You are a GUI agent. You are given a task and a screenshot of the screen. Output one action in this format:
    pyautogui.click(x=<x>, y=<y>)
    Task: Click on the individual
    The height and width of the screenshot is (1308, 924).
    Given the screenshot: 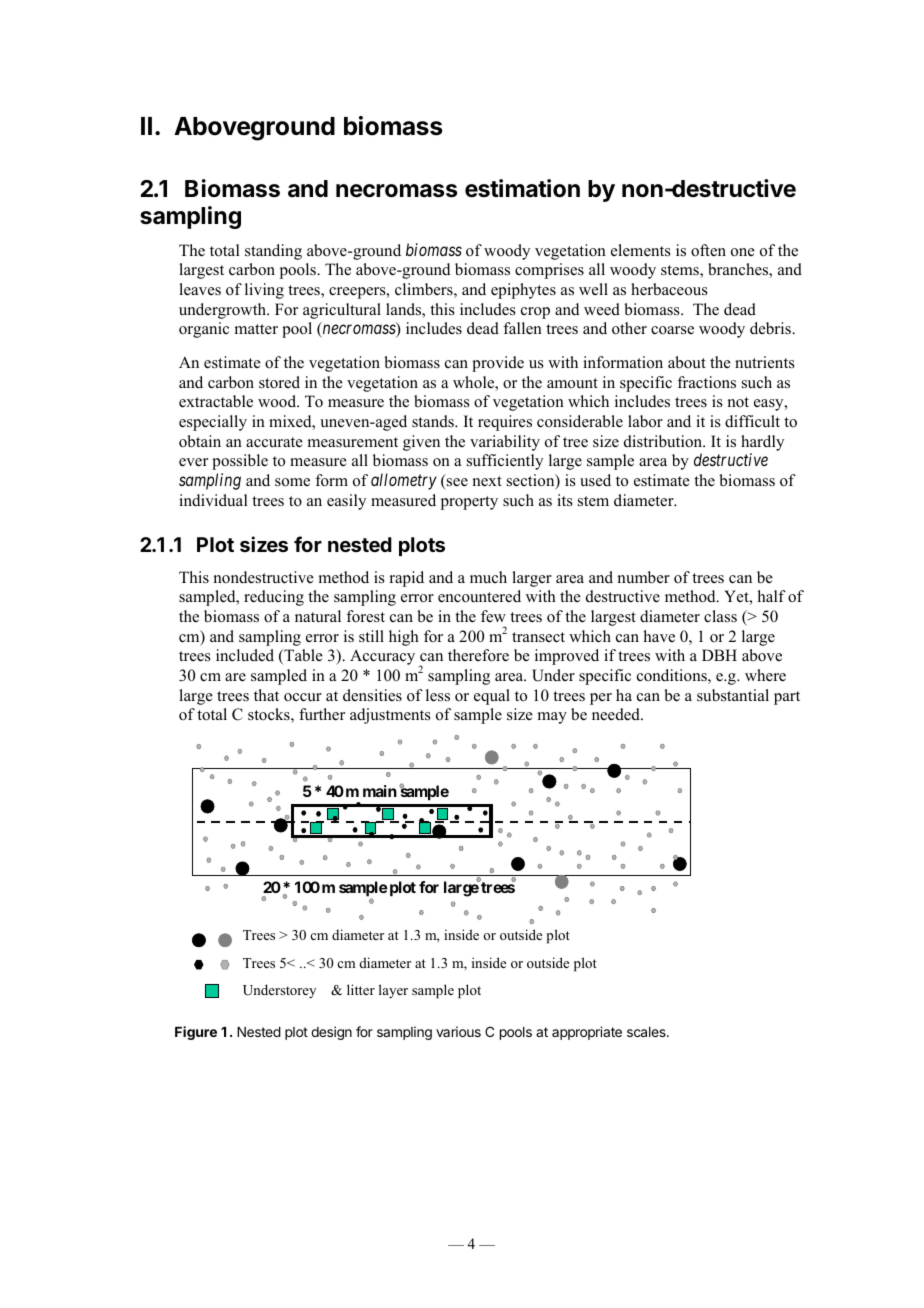 What is the action you would take?
    pyautogui.click(x=213, y=500)
